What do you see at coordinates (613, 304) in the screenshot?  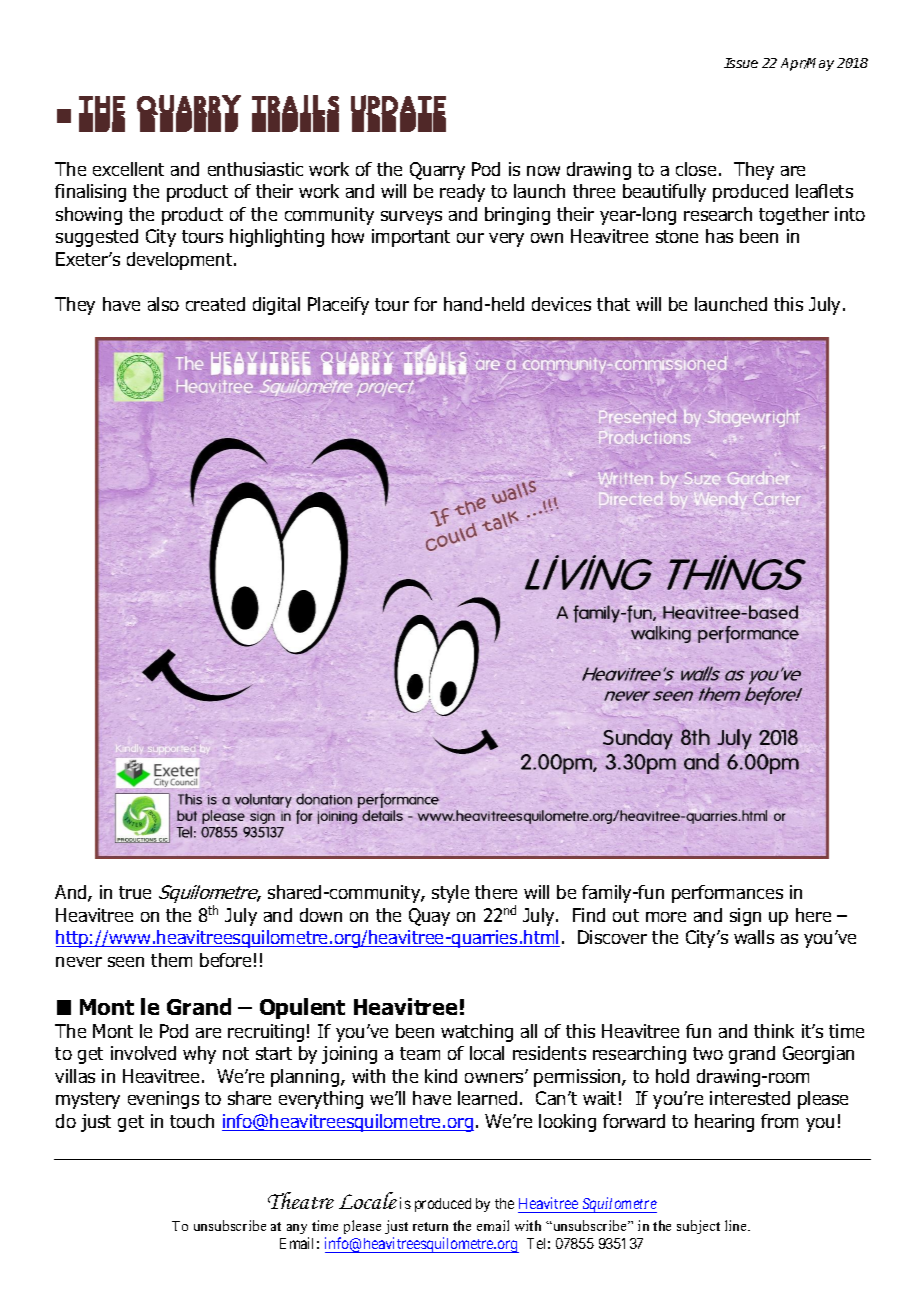 I see `that` at bounding box center [613, 304].
